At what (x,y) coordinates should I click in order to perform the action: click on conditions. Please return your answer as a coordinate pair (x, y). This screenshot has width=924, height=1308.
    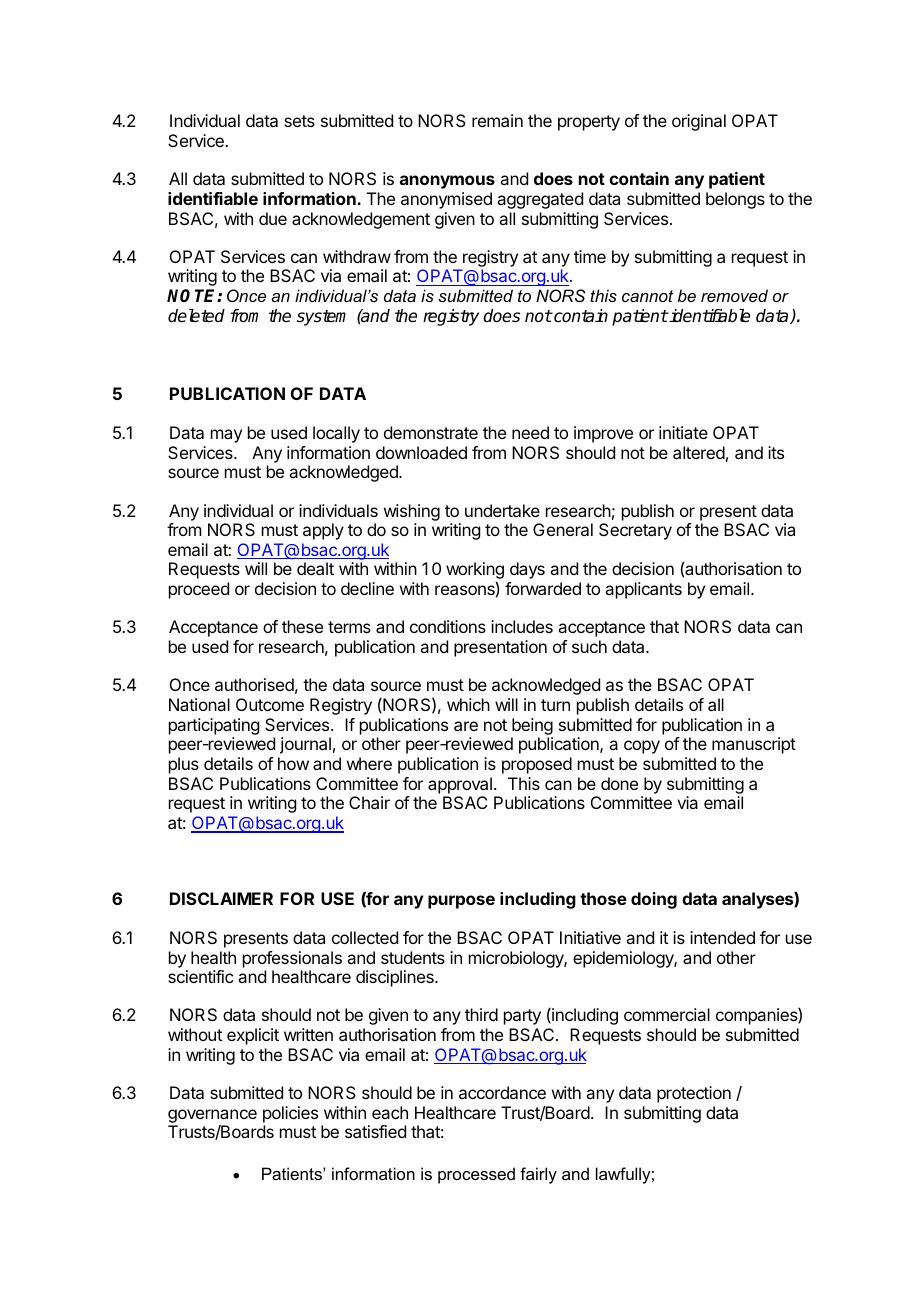
    Looking at the image, I should click on (448, 626).
